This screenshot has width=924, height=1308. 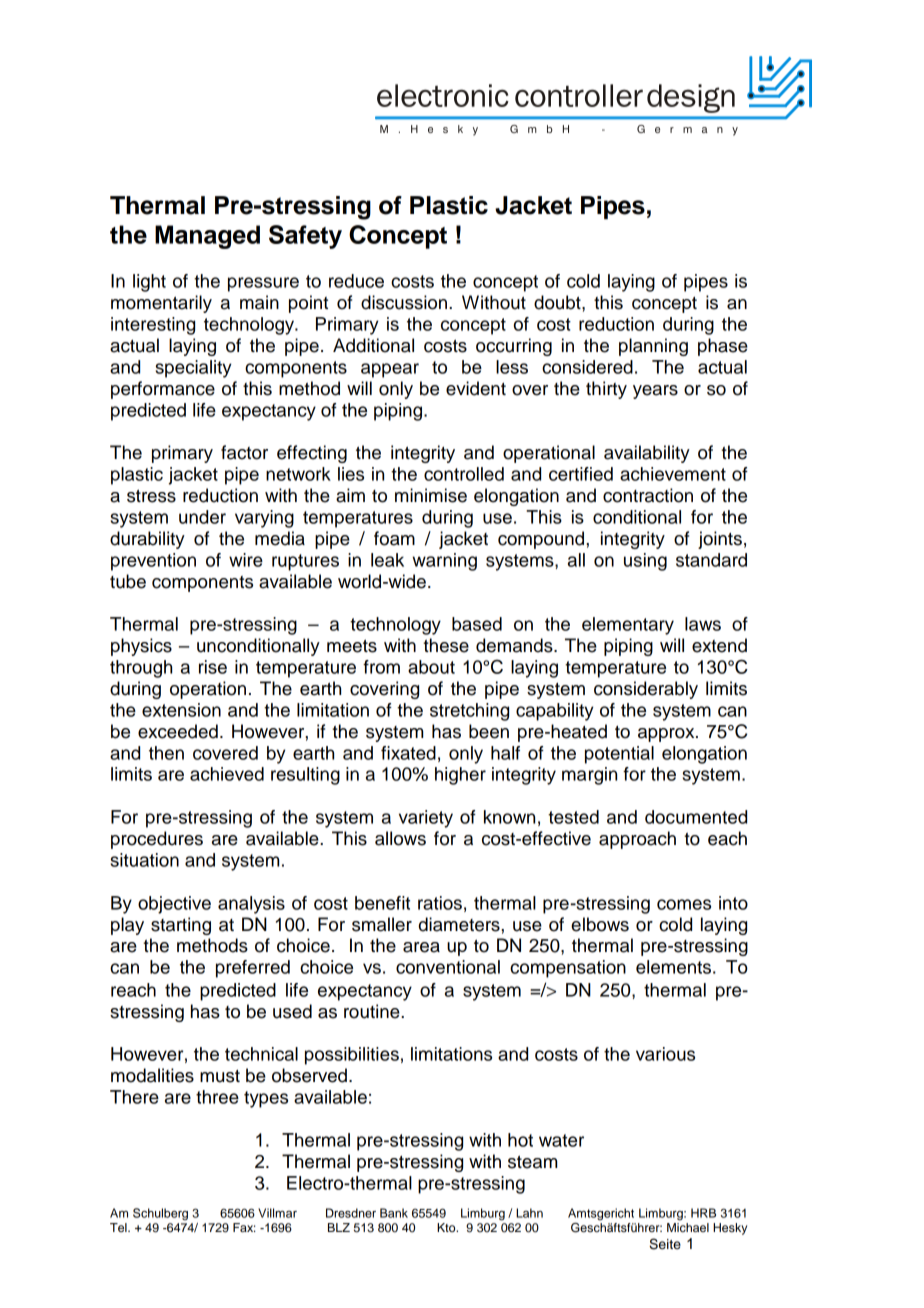 What do you see at coordinates (244, 1227) in the screenshot?
I see `Fax` at bounding box center [244, 1227].
